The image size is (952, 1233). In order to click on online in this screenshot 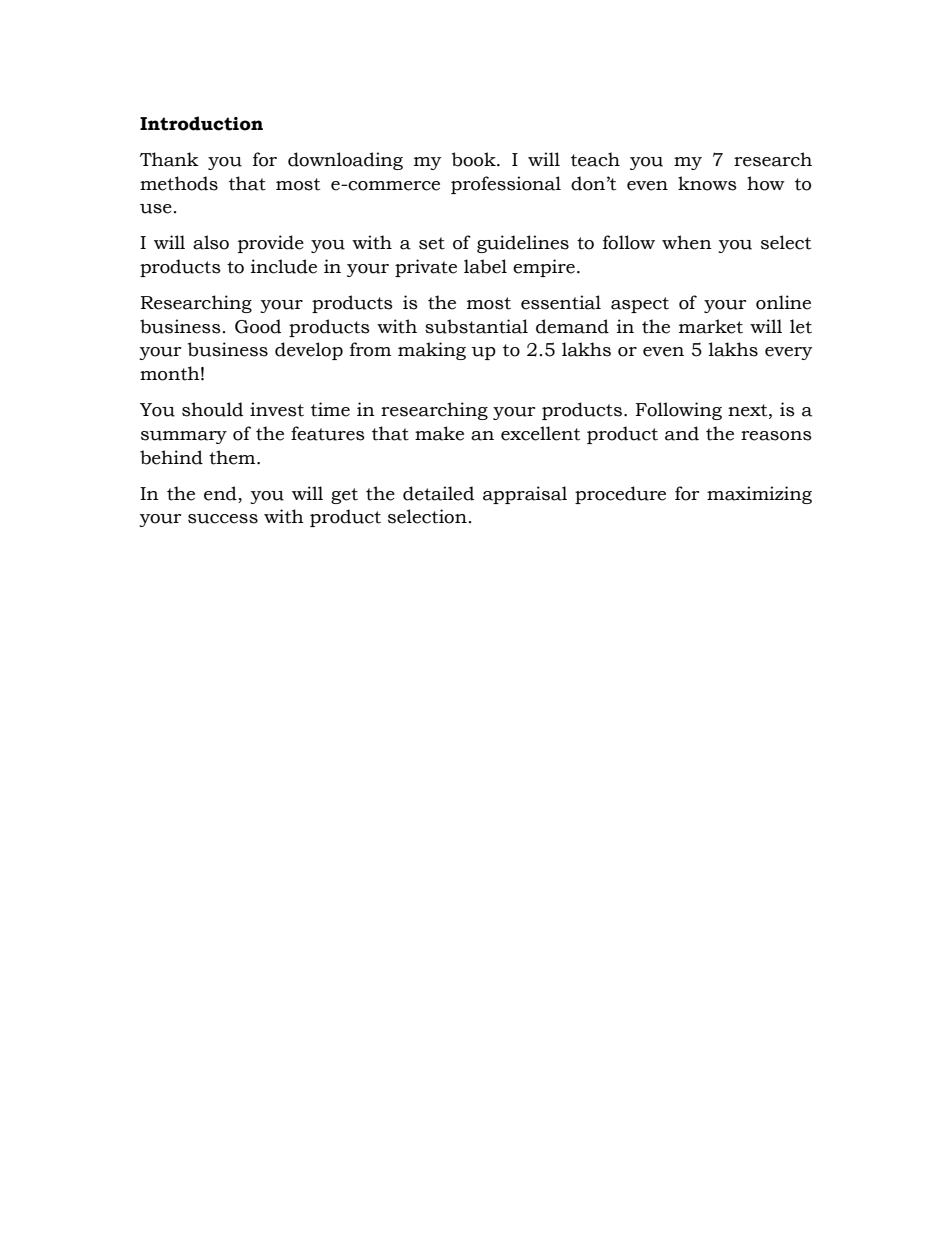, I will do `click(783, 302)`.
